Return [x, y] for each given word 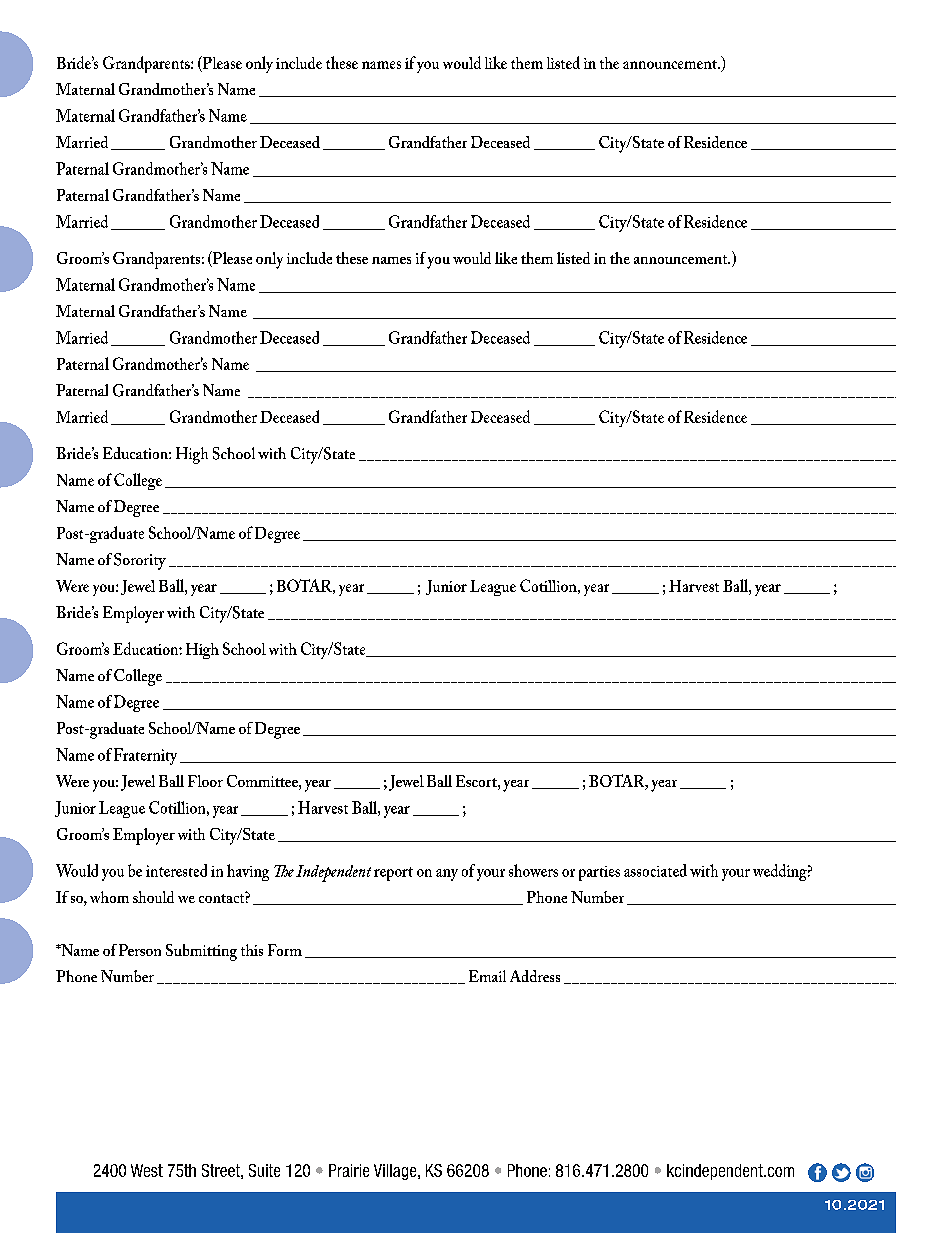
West [147, 1170]
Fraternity [145, 756]
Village [396, 1172]
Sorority [140, 561]
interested [176, 870]
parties [599, 873]
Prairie [349, 1170]
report [393, 874]
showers [533, 870]
